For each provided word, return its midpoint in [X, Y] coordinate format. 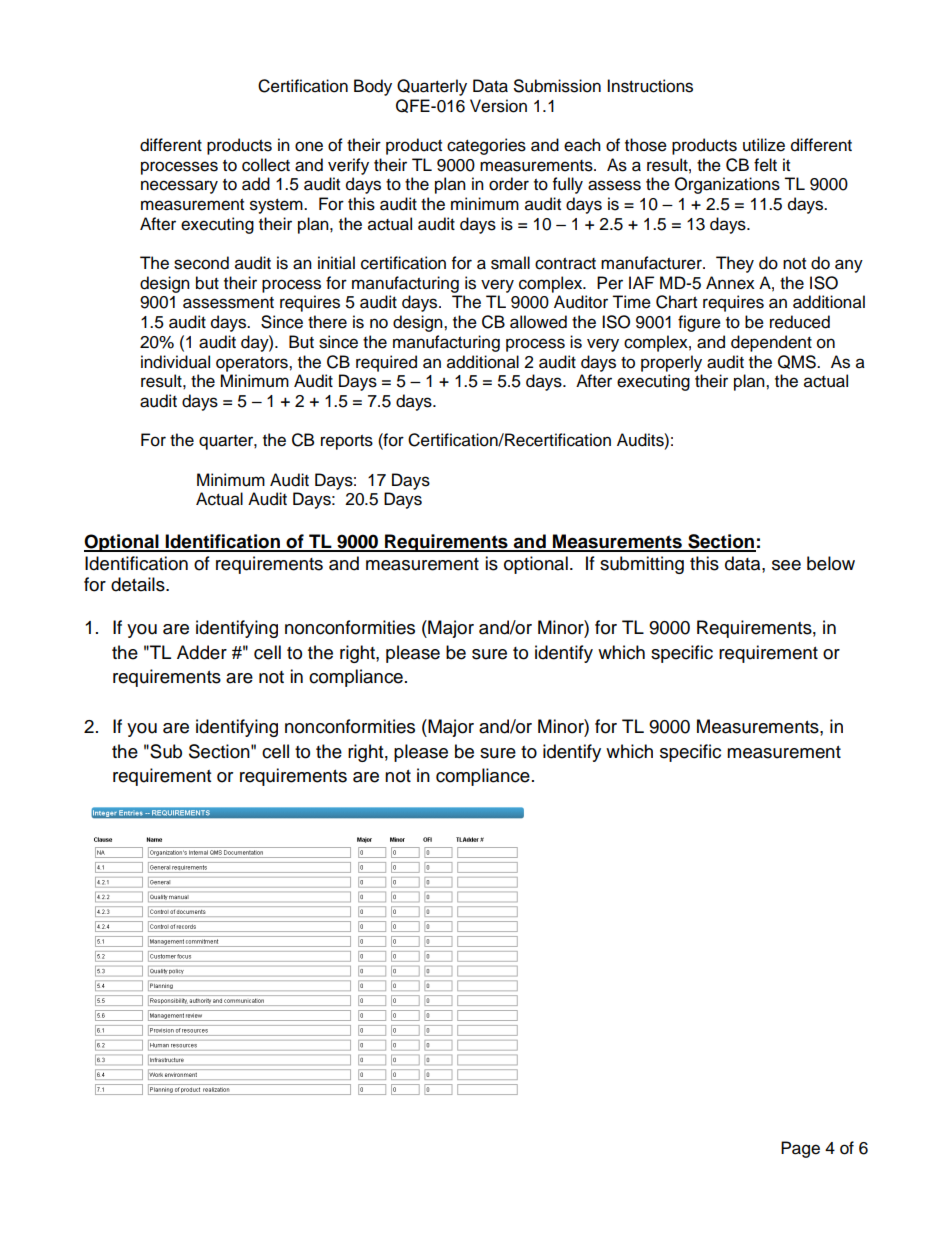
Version [498, 106]
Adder [202, 652]
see [786, 565]
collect [266, 165]
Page [800, 1149]
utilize [764, 145]
